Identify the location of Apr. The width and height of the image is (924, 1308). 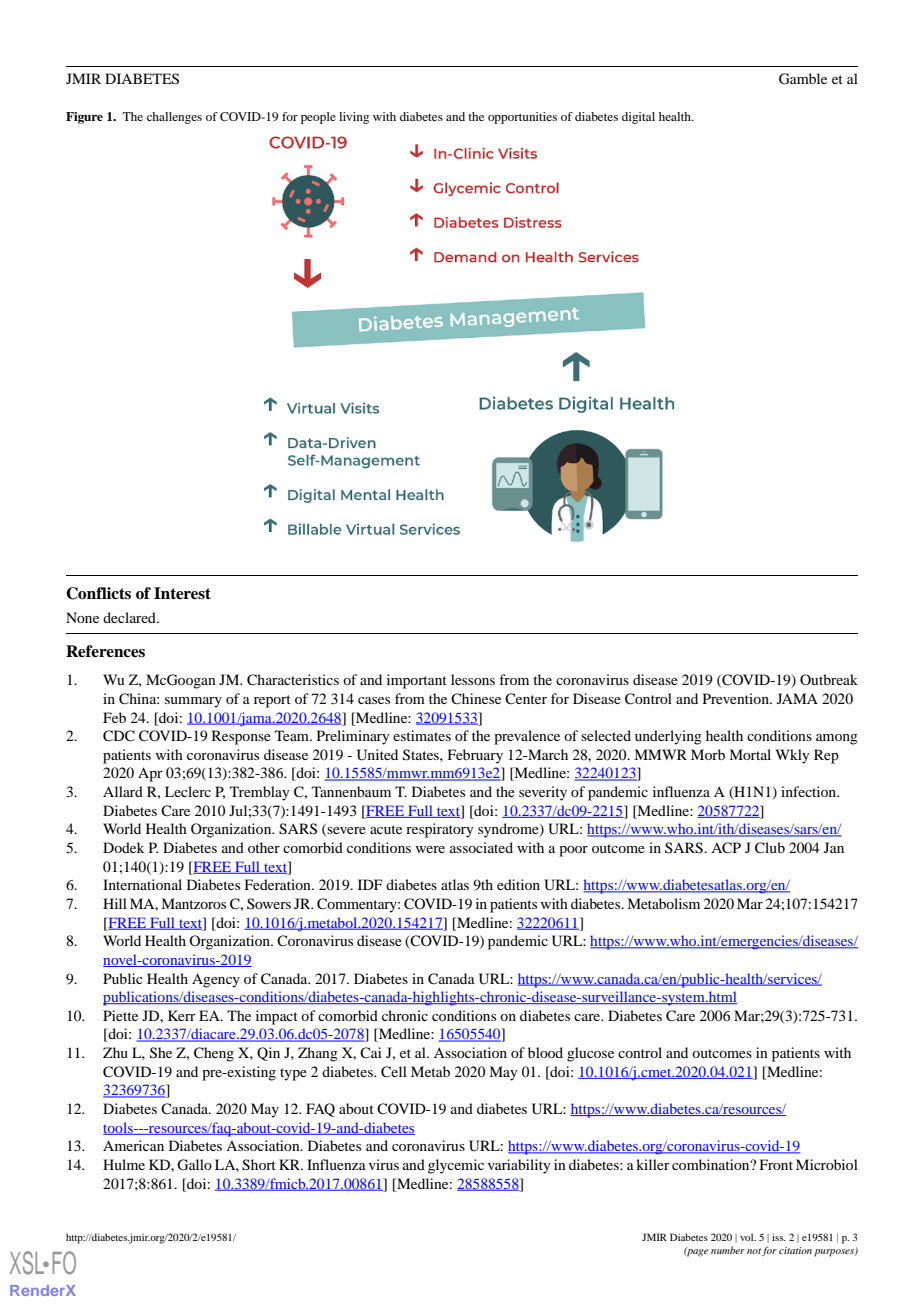
(150, 774).
